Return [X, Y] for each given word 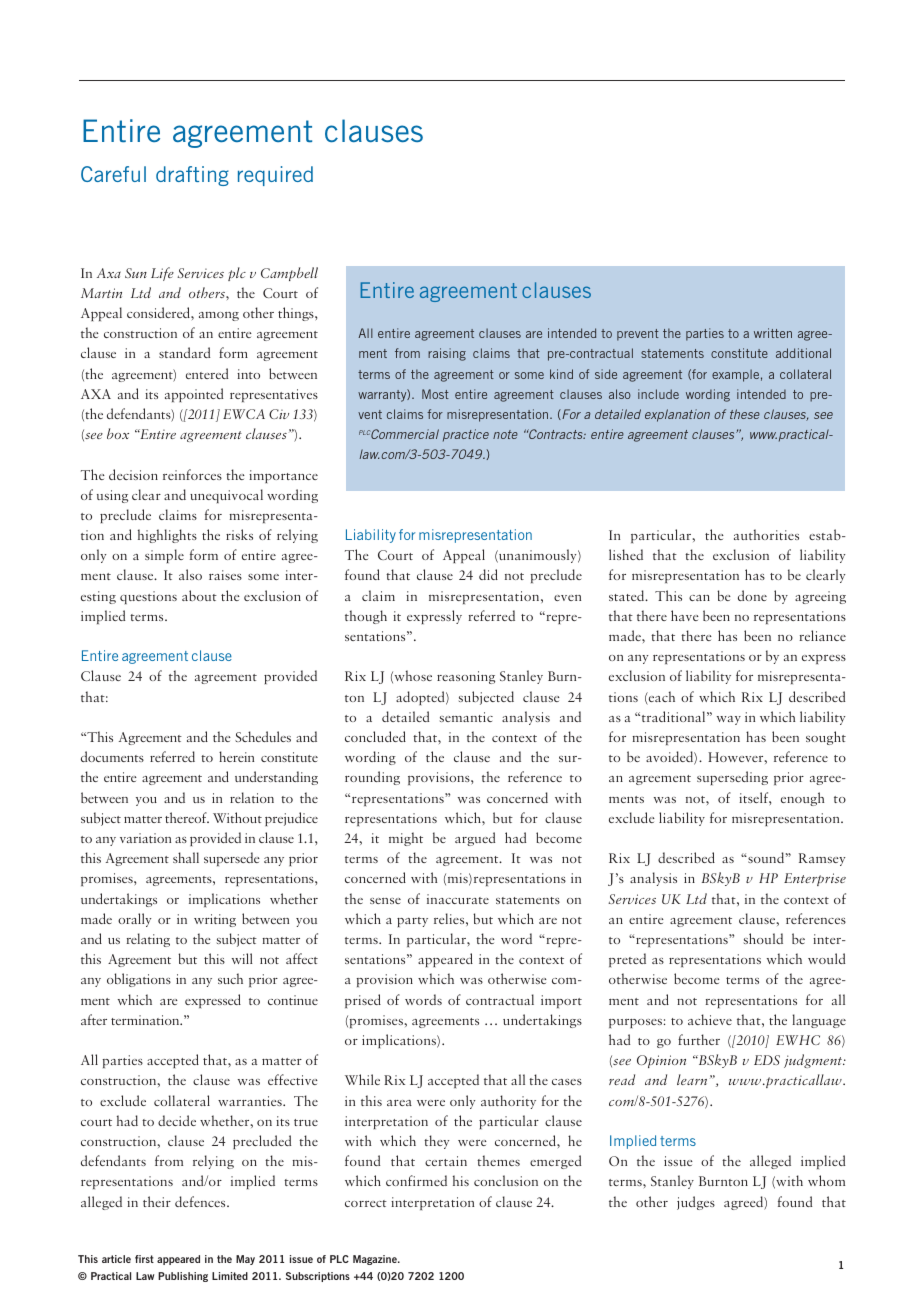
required [275, 176]
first [144, 1259]
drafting [192, 176]
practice [466, 435]
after [94, 1019]
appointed [194, 395]
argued [475, 839]
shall [186, 857]
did [488, 574]
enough [802, 799]
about [199, 595]
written [773, 333]
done [752, 595]
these [745, 414]
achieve [710, 1019]
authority [508, 1102]
